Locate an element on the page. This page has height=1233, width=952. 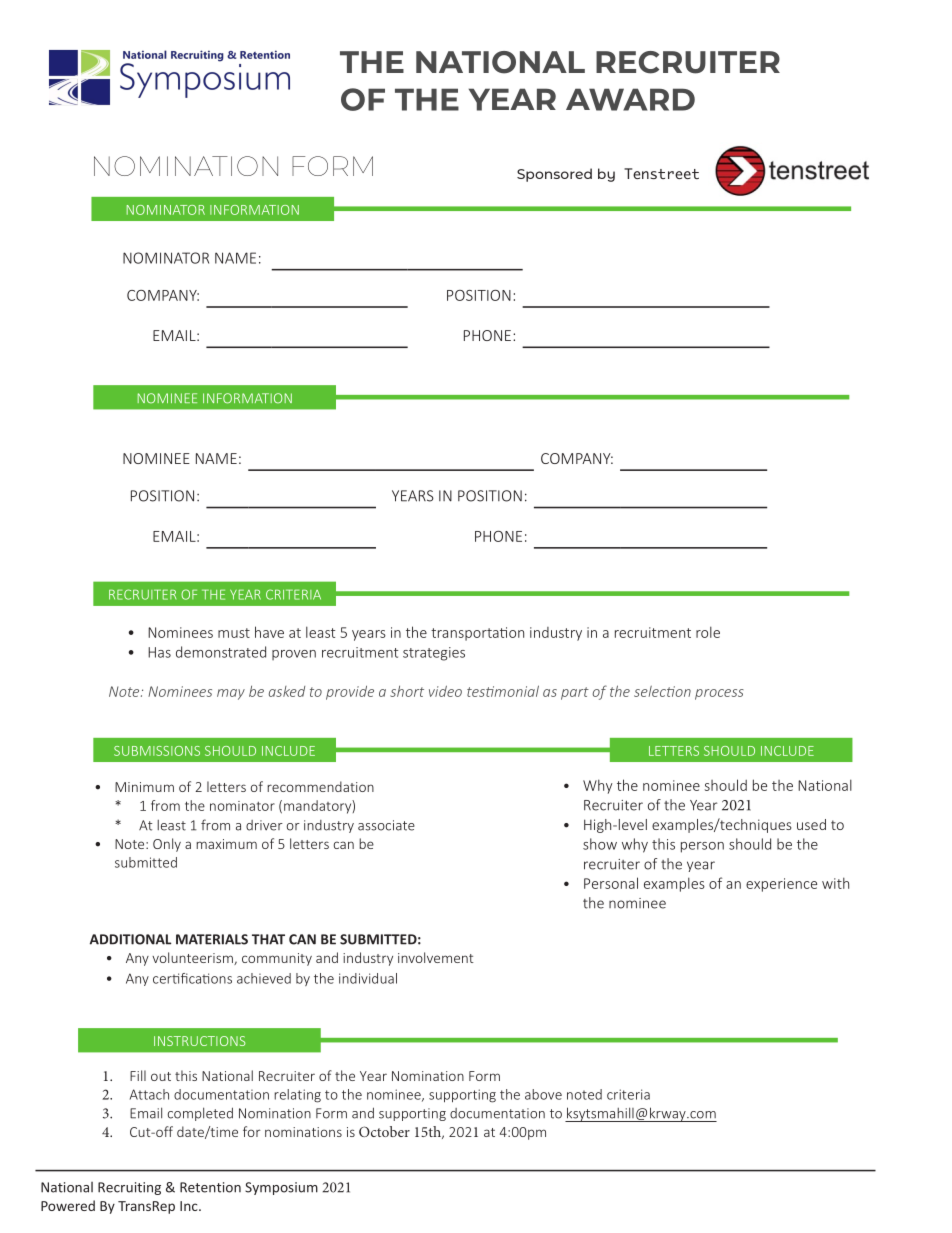
must is located at coordinates (234, 633).
